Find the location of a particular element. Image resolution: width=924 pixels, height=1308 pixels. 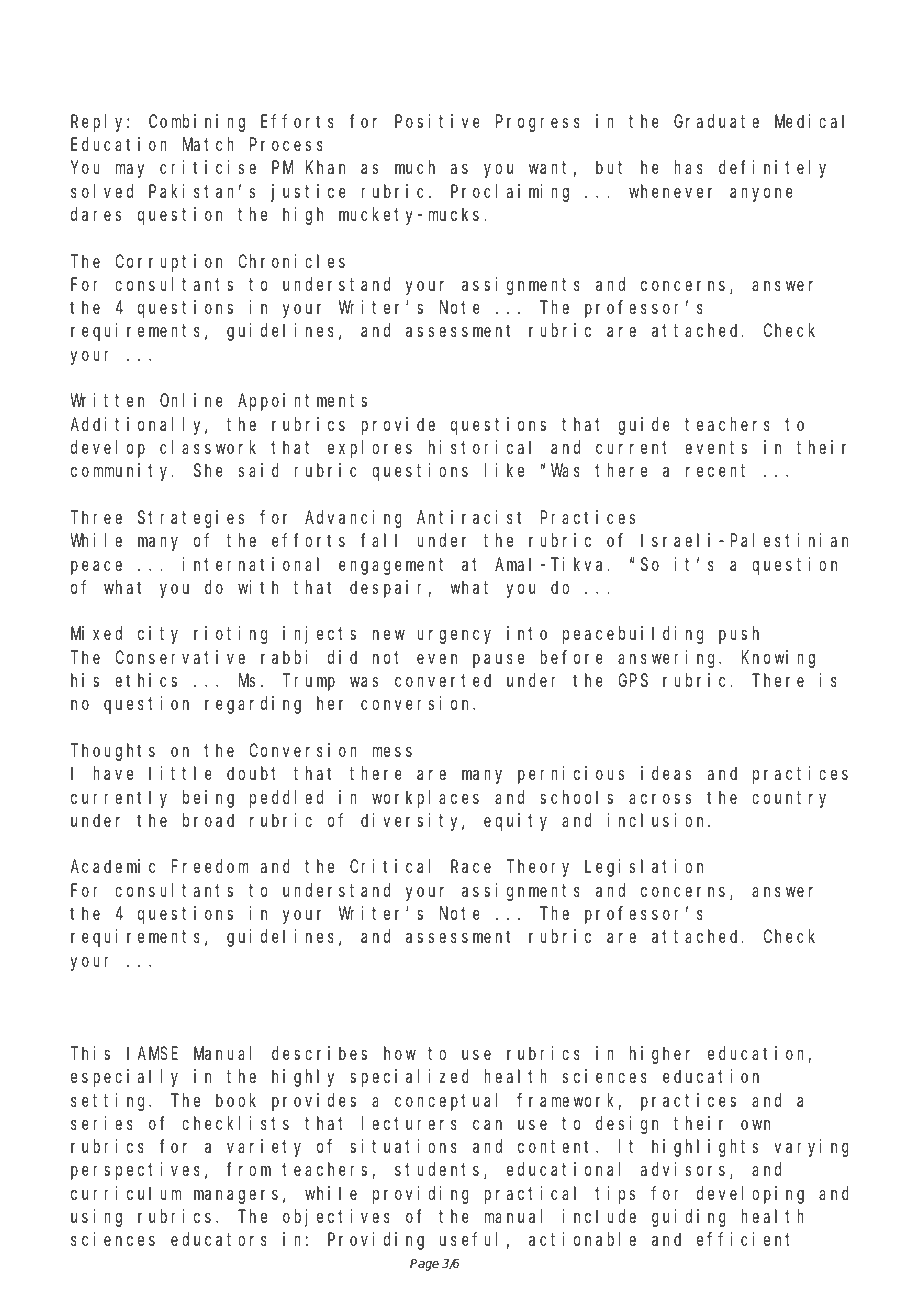

push is located at coordinates (739, 635).
